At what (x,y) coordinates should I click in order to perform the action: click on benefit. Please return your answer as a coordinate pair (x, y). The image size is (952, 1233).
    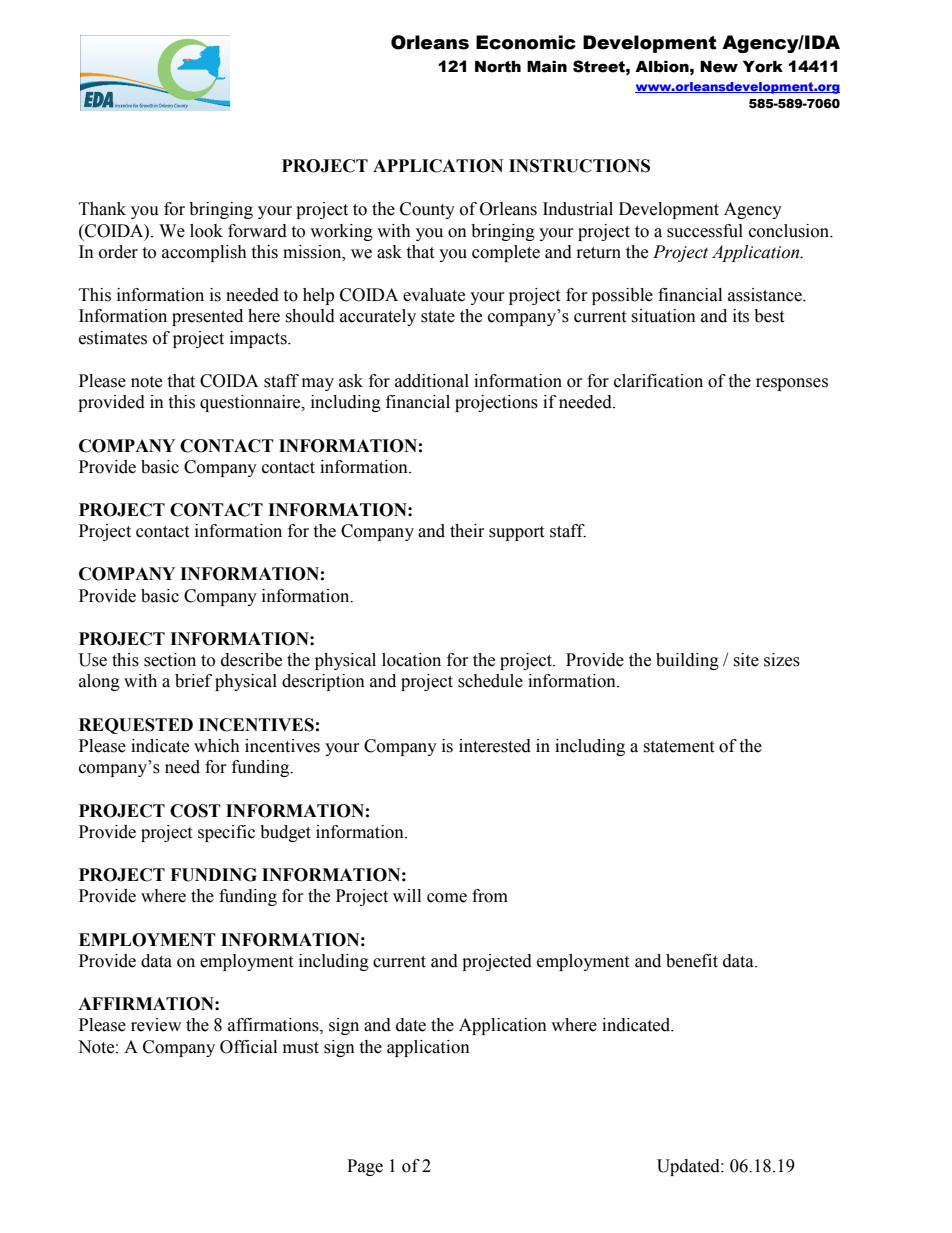
    Looking at the image, I should click on (692, 961).
